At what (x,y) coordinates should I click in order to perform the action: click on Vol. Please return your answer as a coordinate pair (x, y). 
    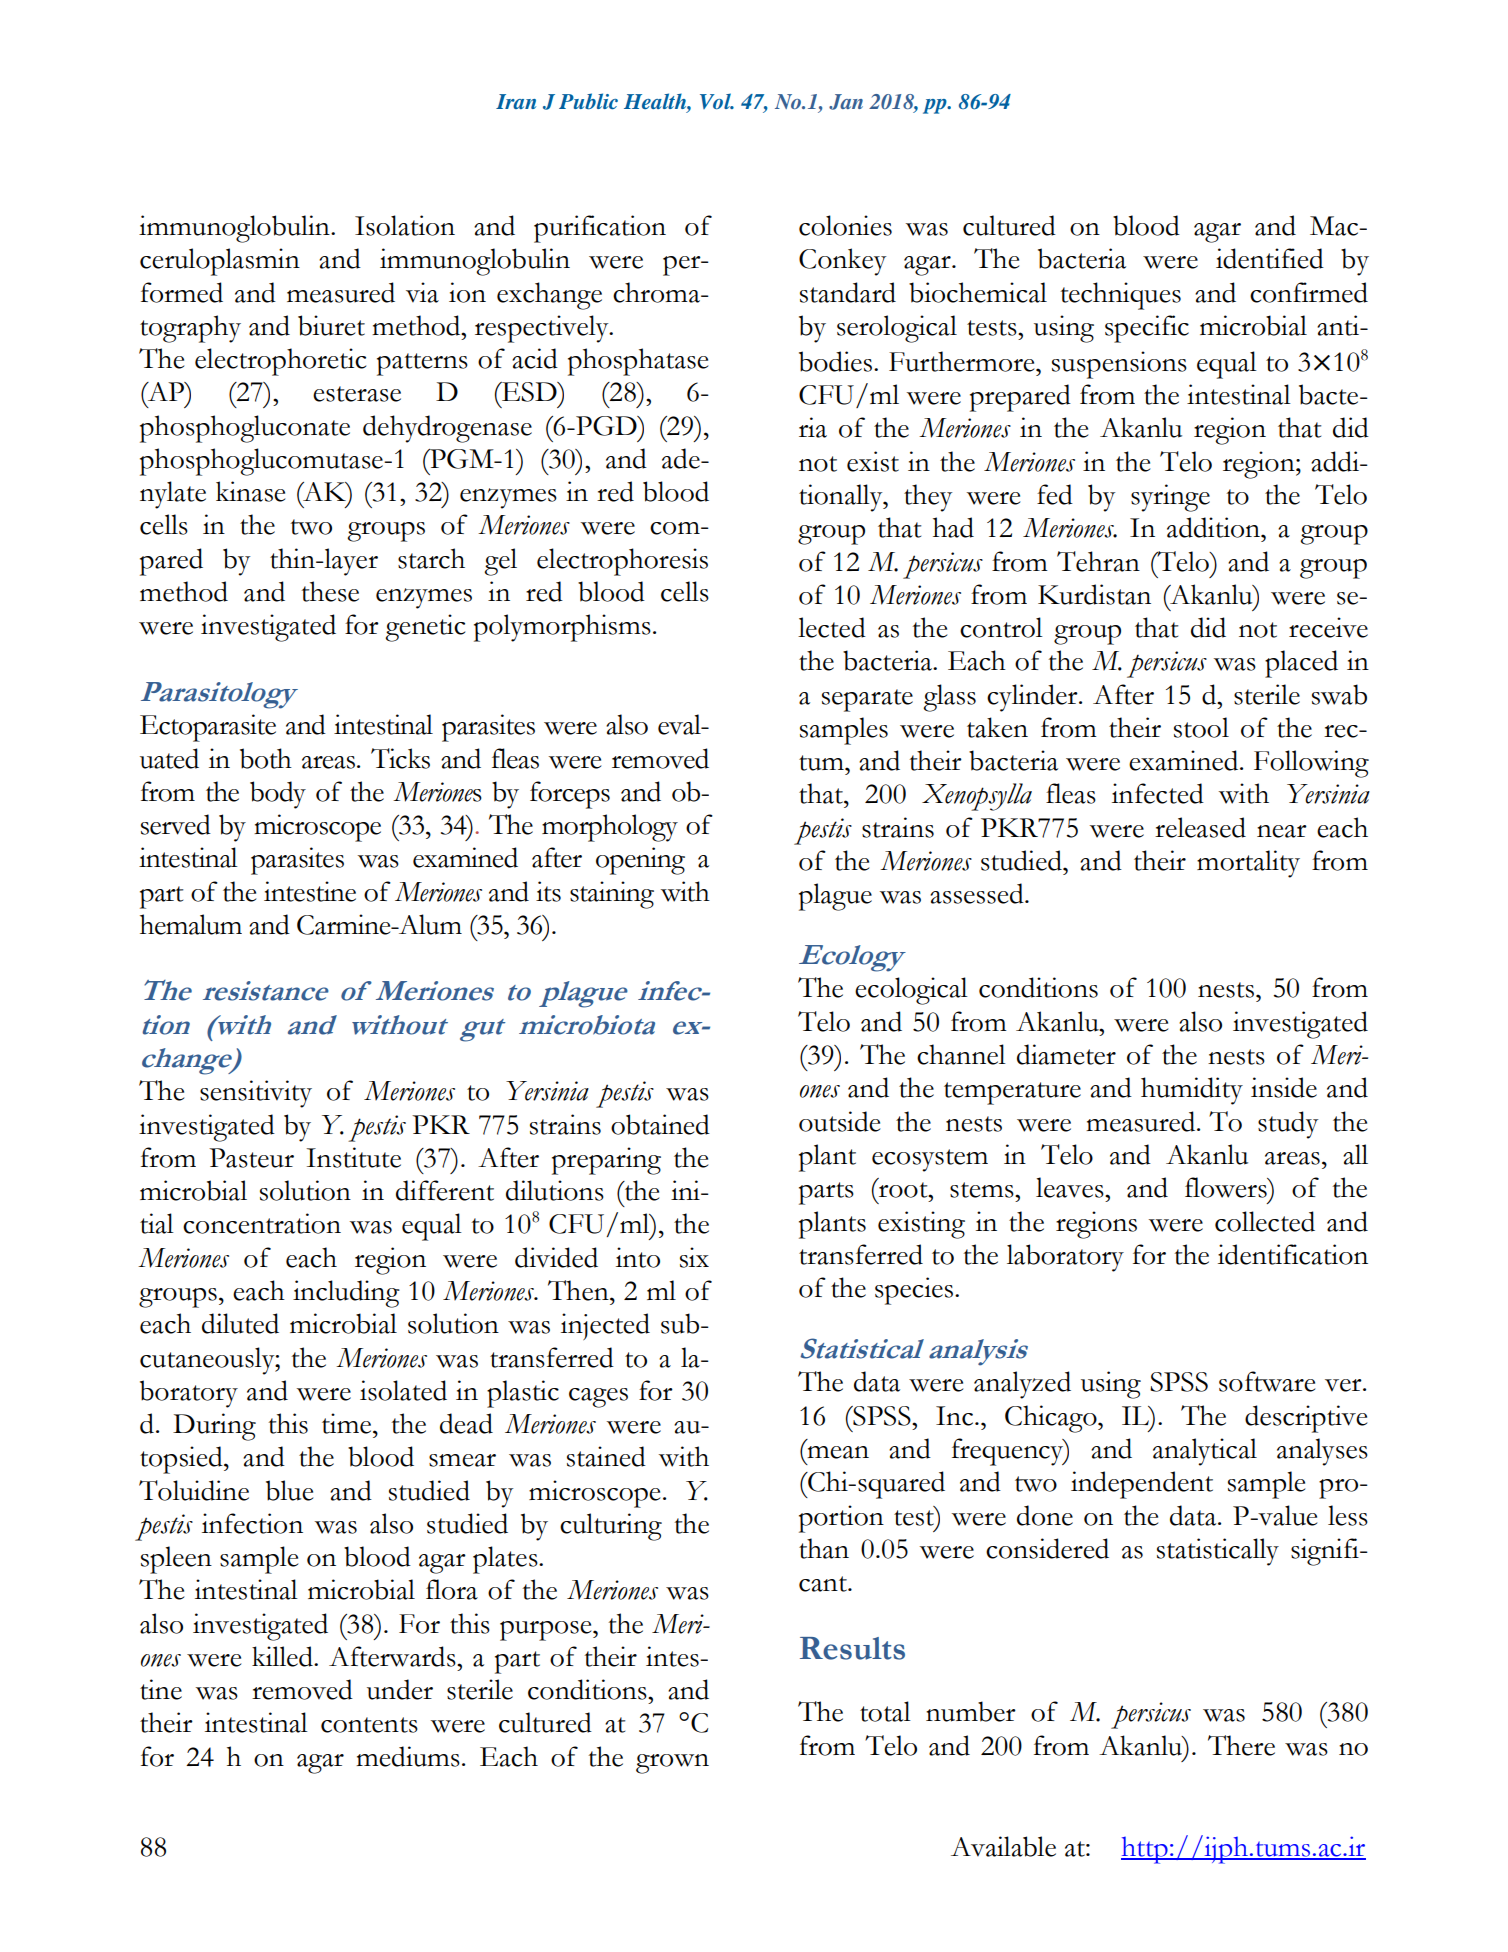
    Looking at the image, I should click on (716, 101).
